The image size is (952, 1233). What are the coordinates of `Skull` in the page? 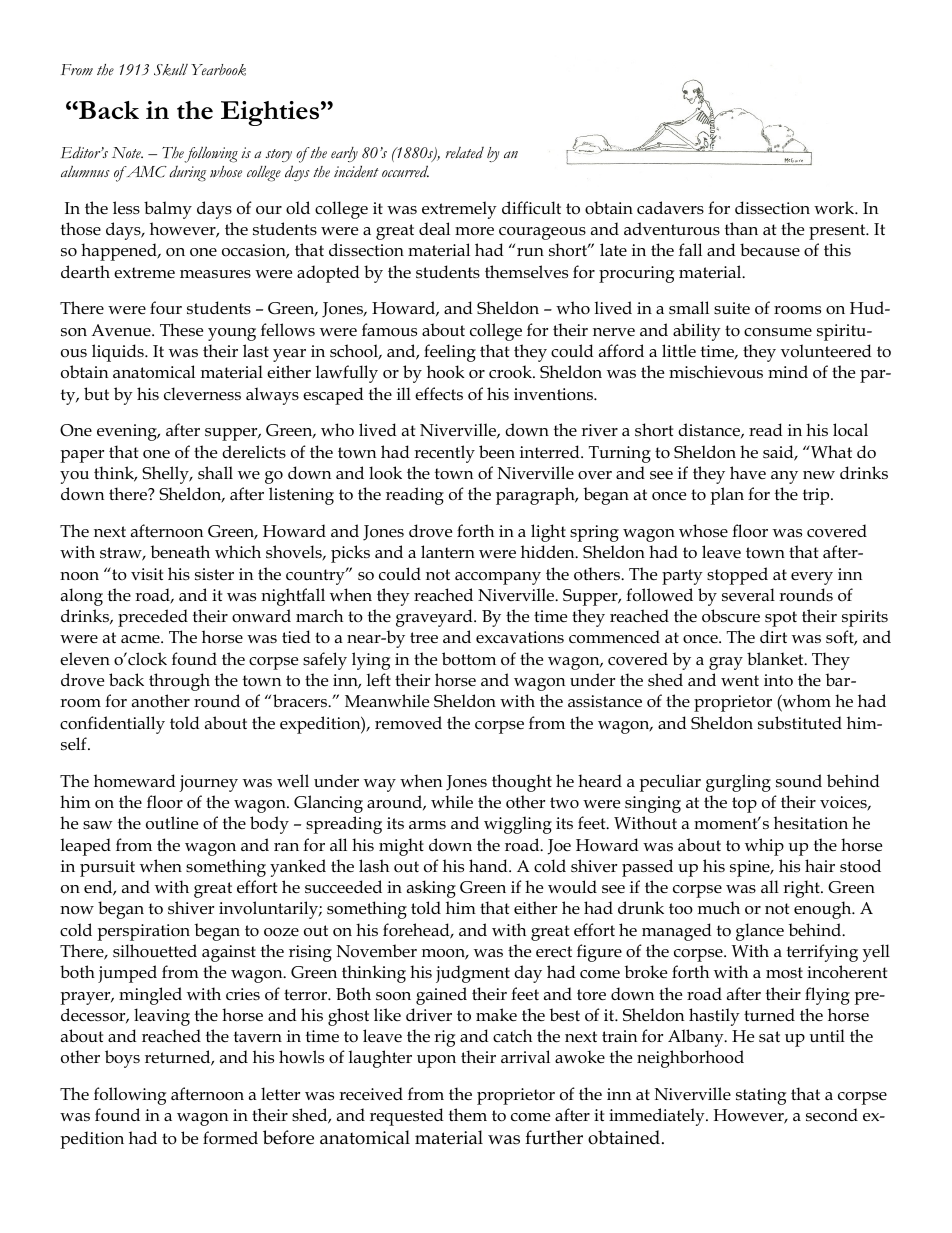 It's located at (171, 70).
